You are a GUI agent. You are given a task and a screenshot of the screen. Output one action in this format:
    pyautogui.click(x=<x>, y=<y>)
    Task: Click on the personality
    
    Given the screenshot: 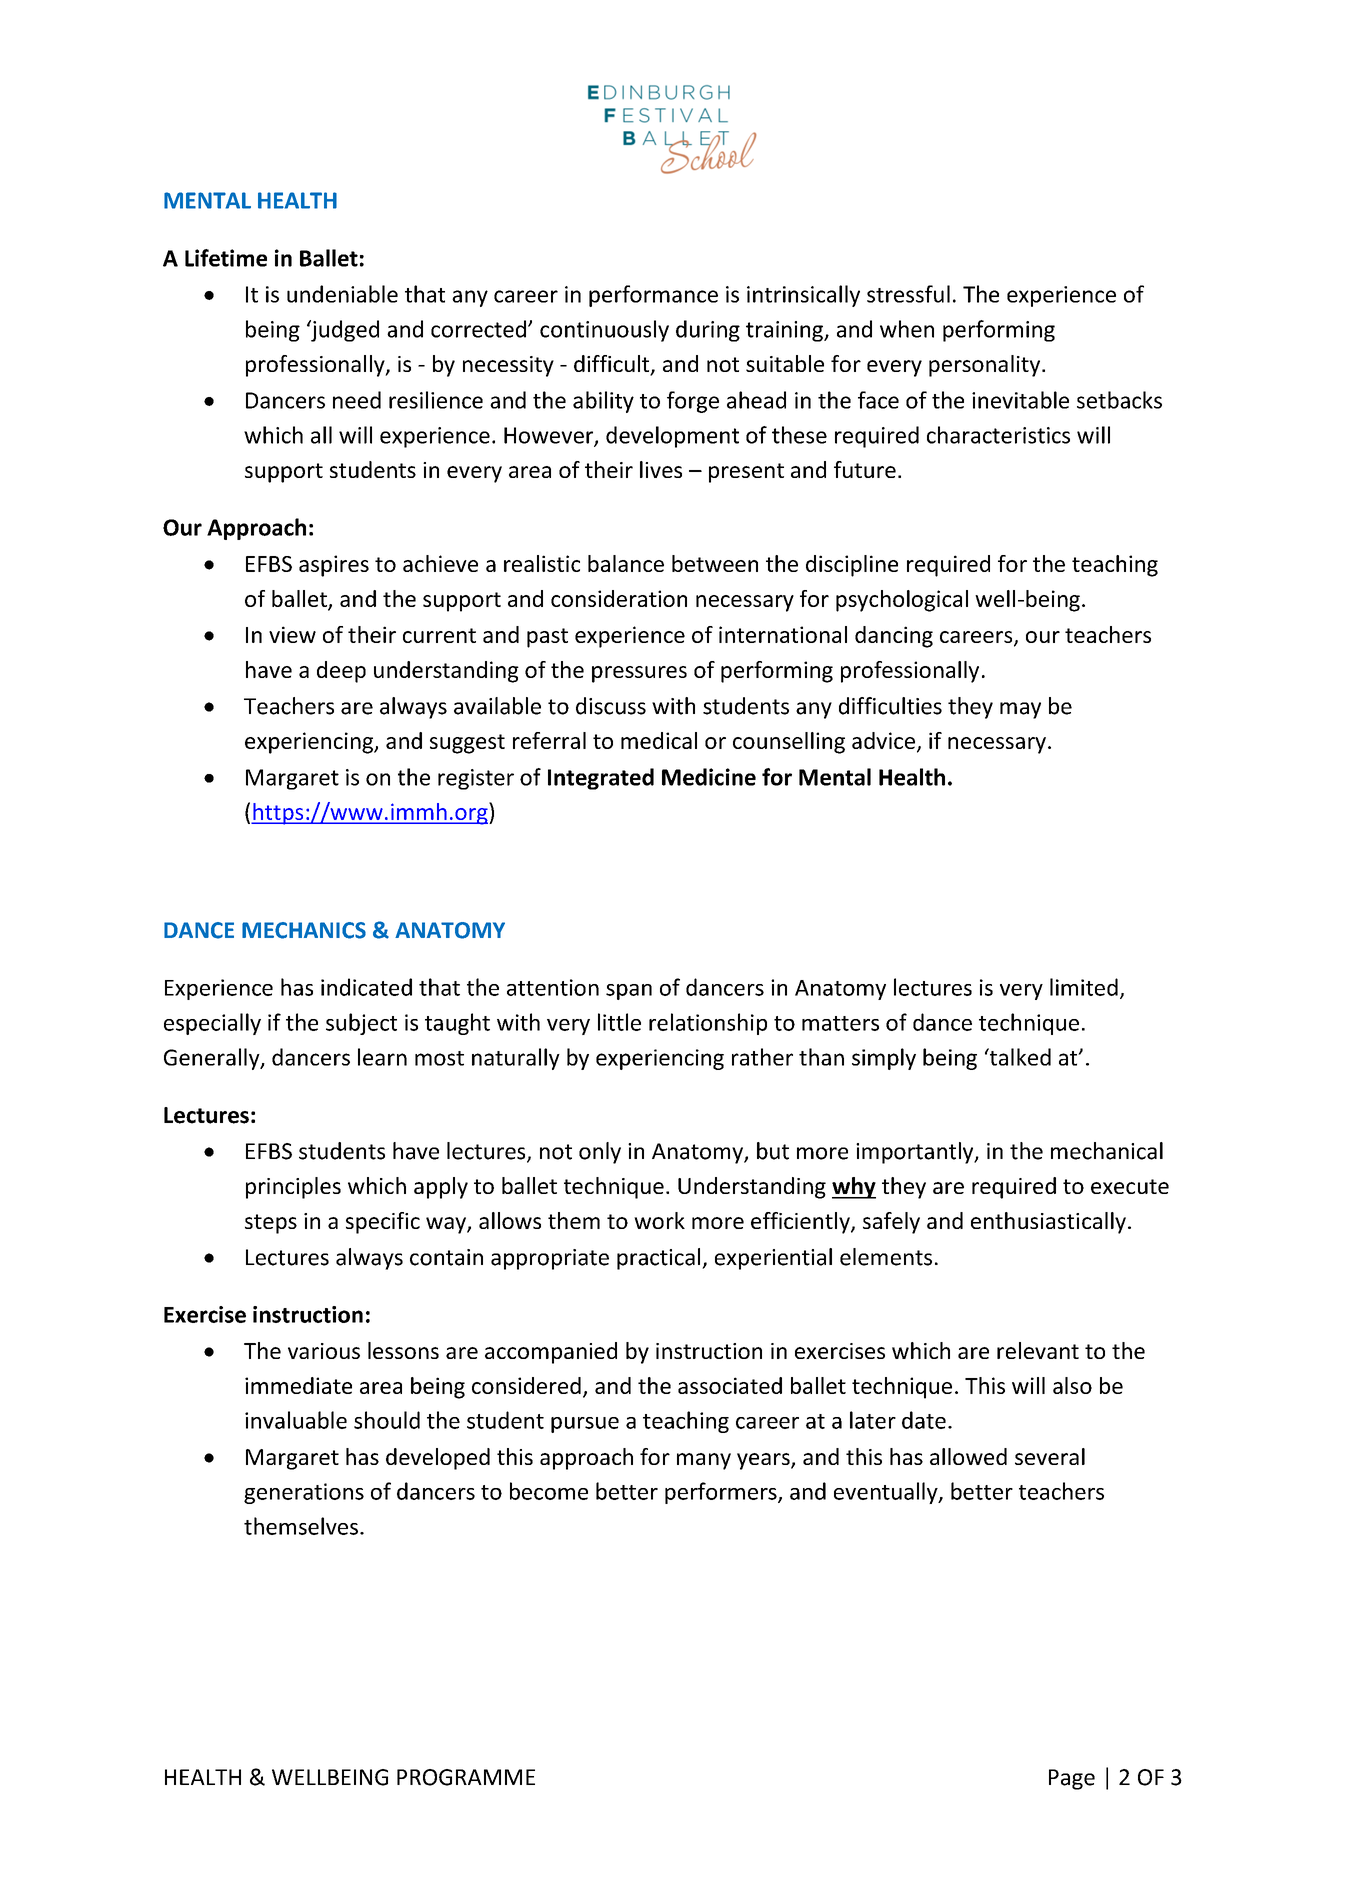 What is the action you would take?
    pyautogui.click(x=986, y=366)
